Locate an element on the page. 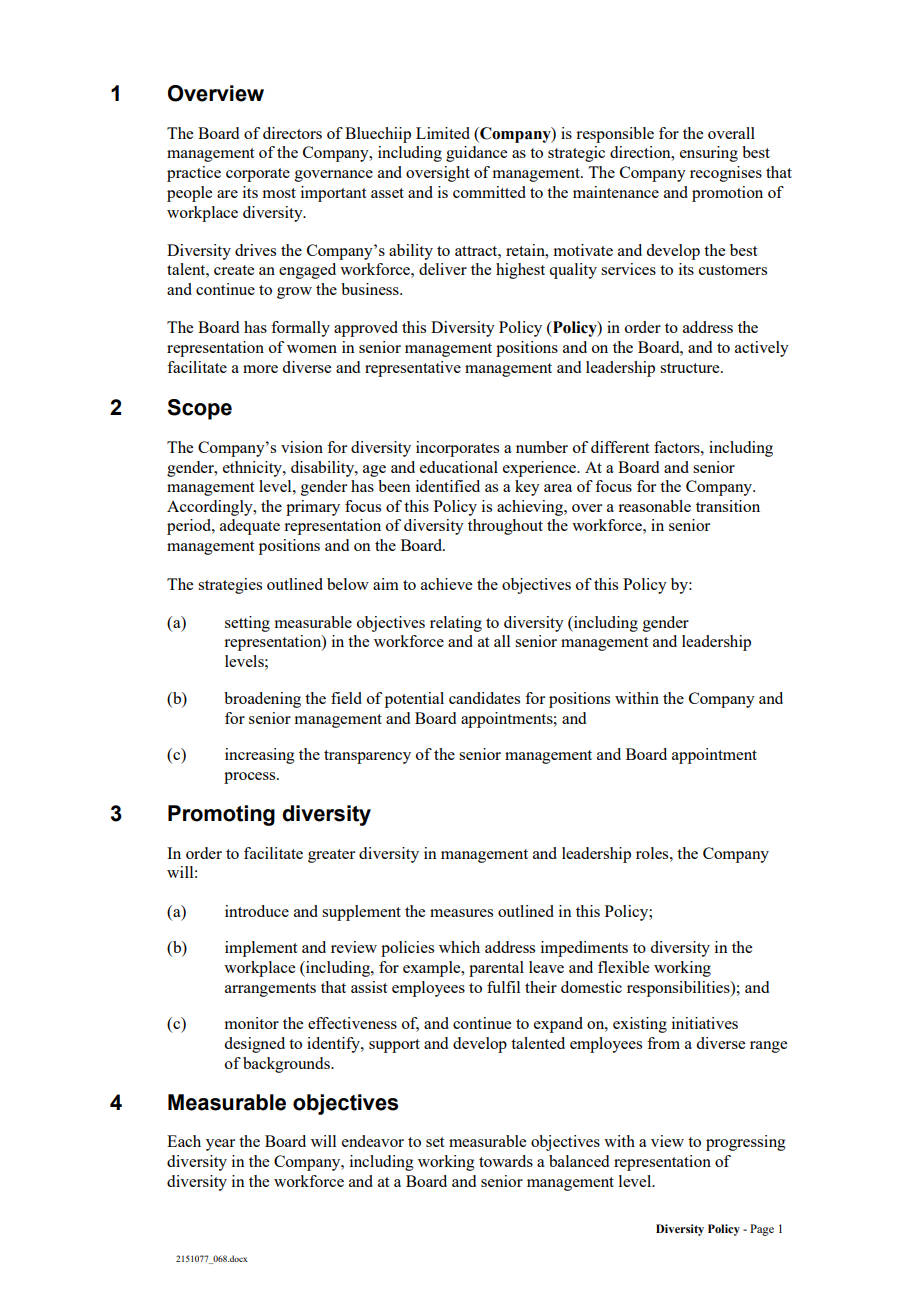 The width and height of the document is (924, 1308). ensuring is located at coordinates (709, 154).
